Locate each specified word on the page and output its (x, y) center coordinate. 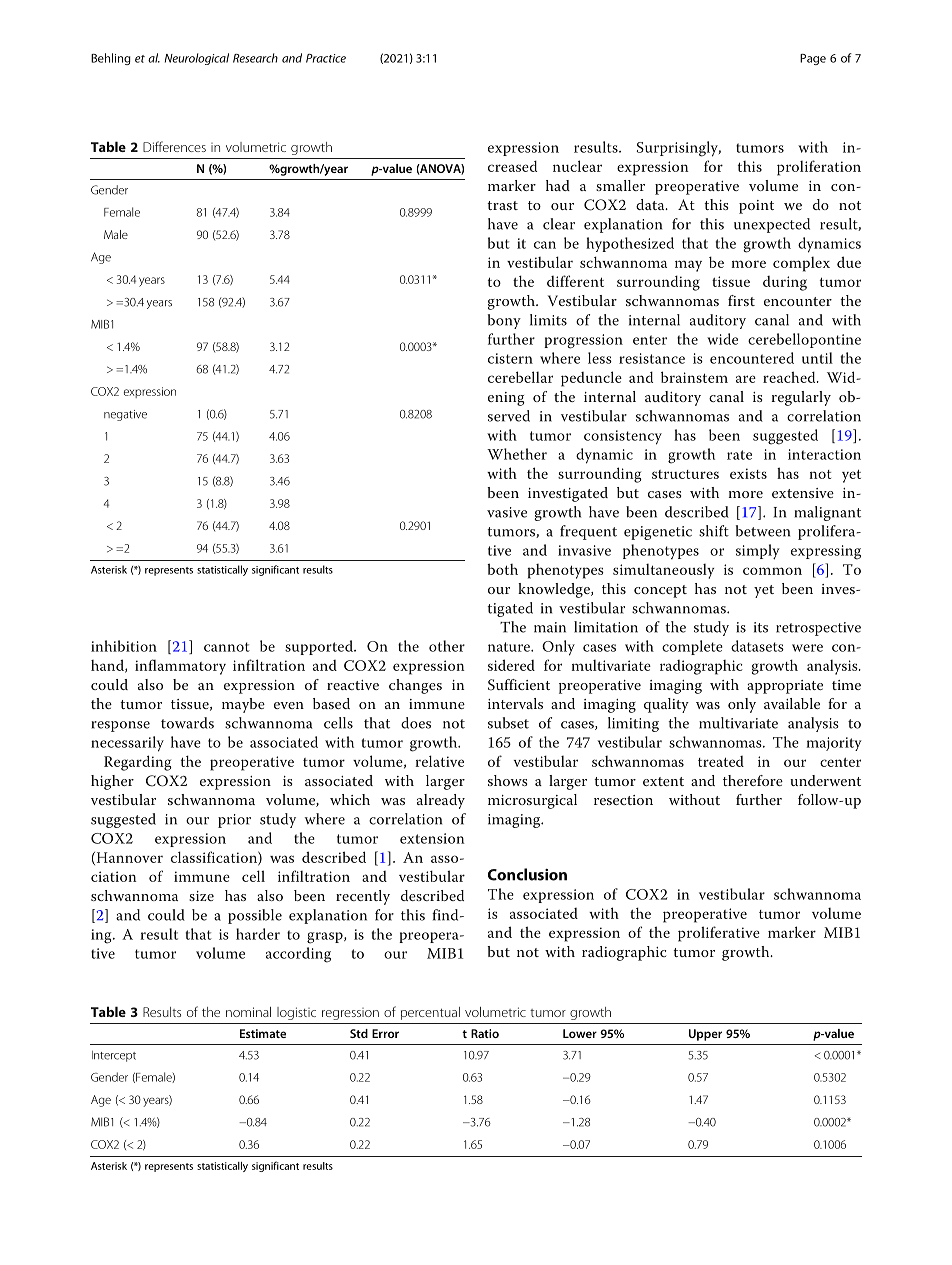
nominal (248, 1012)
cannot (227, 647)
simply (758, 552)
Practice (326, 58)
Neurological (197, 59)
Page (813, 59)
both (502, 569)
